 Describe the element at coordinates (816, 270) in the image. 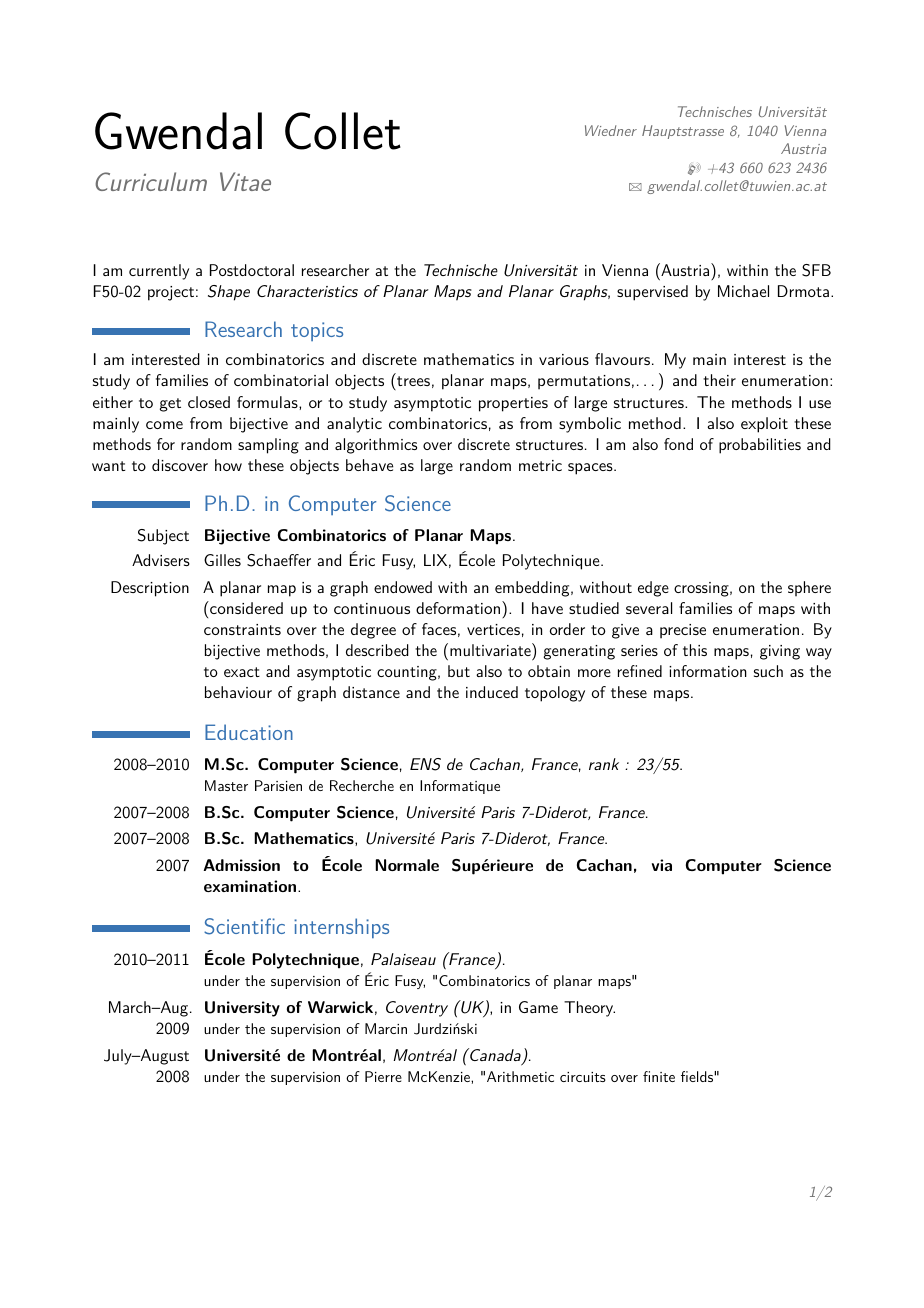

I see `SFB` at that location.
